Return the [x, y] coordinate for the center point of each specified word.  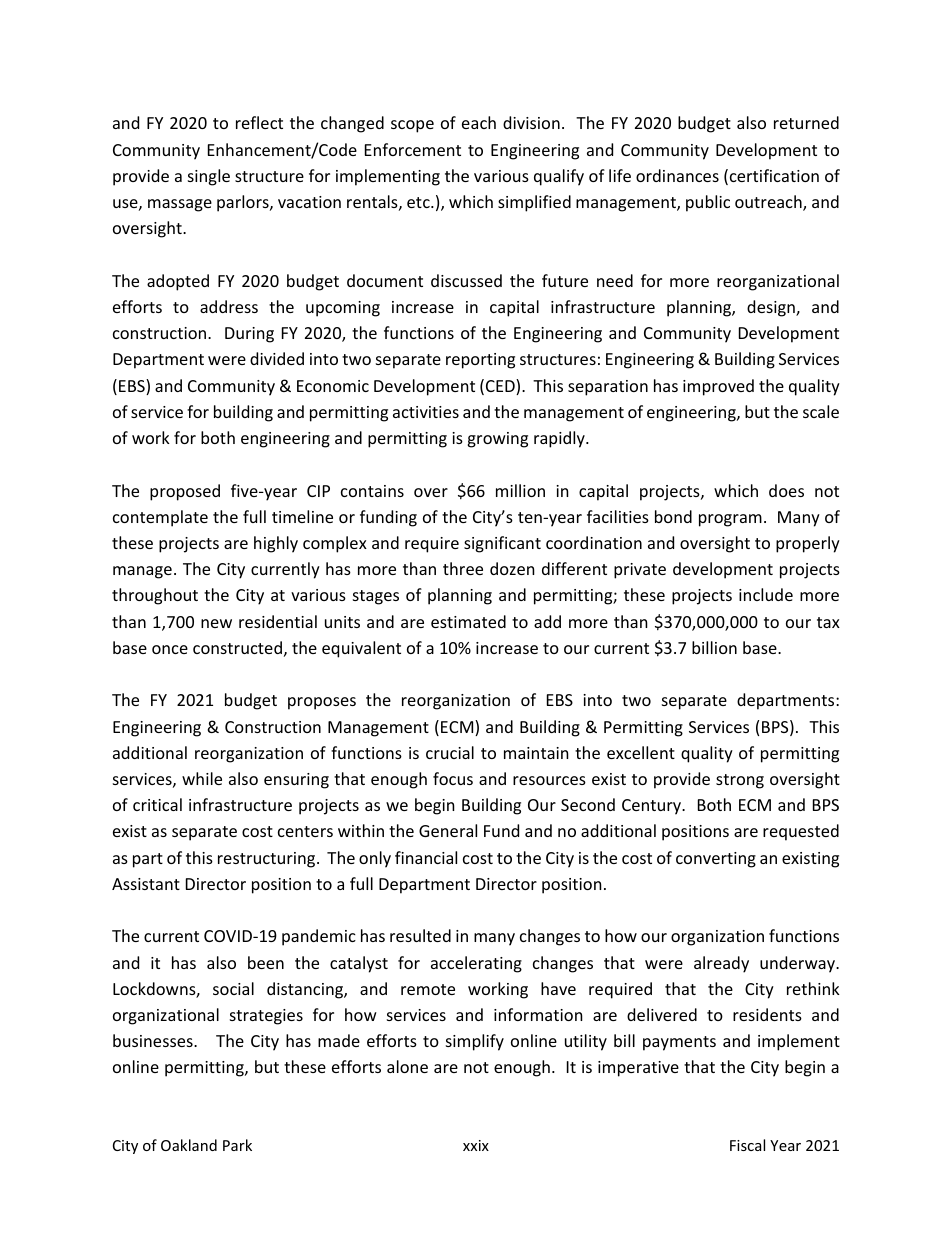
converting [716, 860]
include [766, 594]
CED [501, 387]
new [216, 623]
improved [718, 387]
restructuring [268, 860]
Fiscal [747, 1145]
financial [426, 857]
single [209, 177]
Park [237, 1145]
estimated [468, 621]
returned [806, 122]
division [531, 122]
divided [277, 358]
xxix [476, 1145]
